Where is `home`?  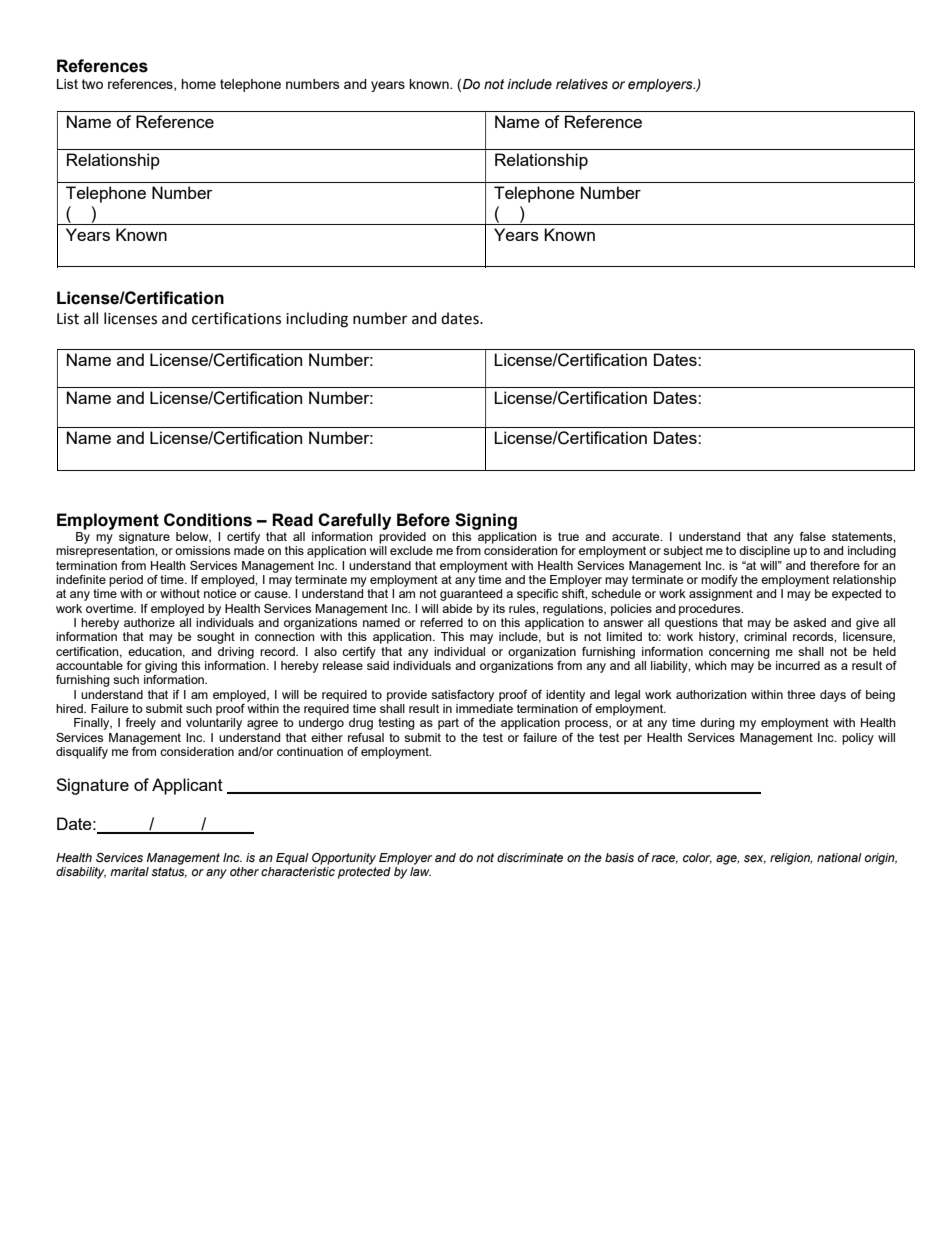
home is located at coordinates (198, 84).
